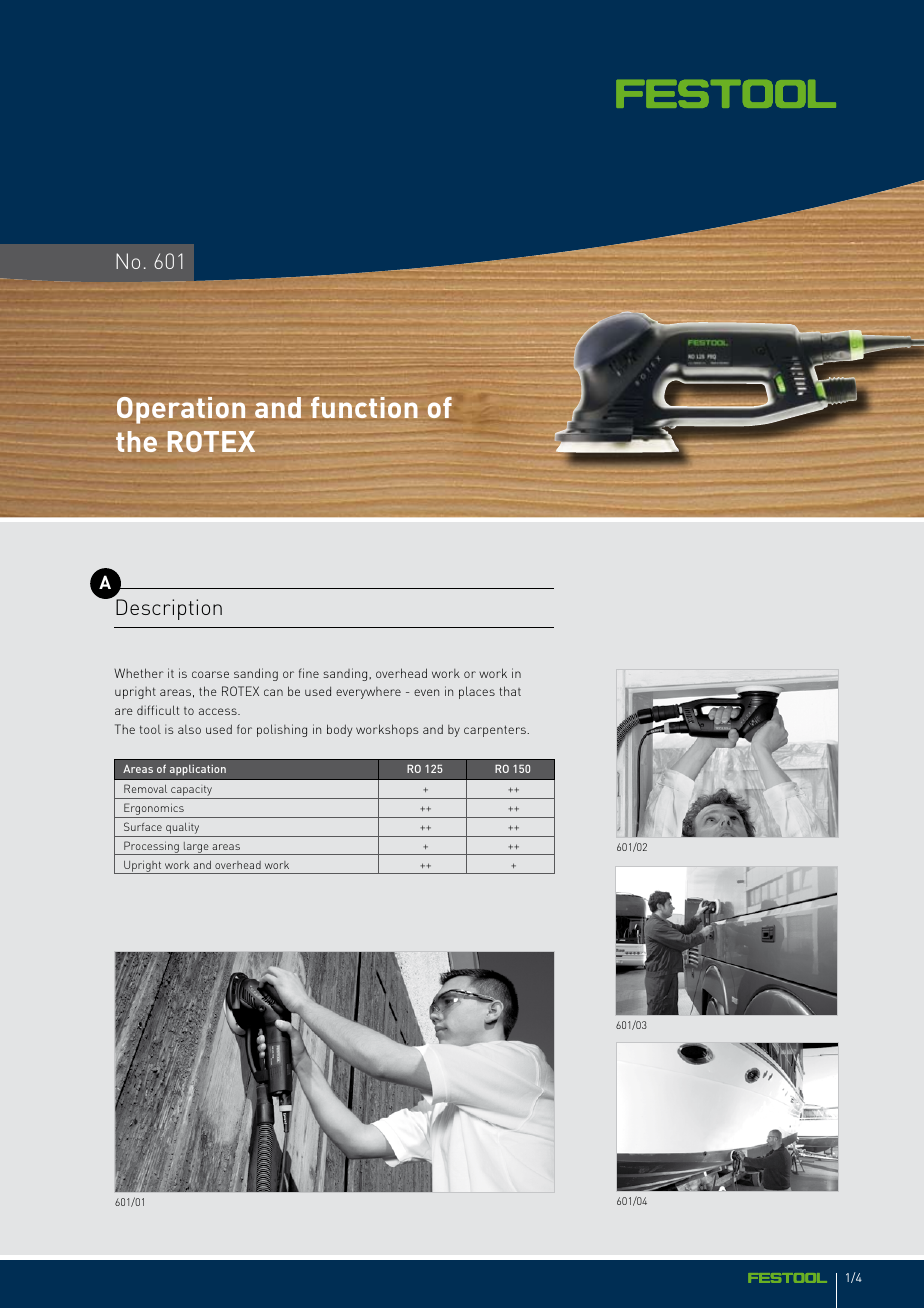 This screenshot has height=1308, width=924. What do you see at coordinates (364, 407) in the screenshot?
I see `function` at bounding box center [364, 407].
